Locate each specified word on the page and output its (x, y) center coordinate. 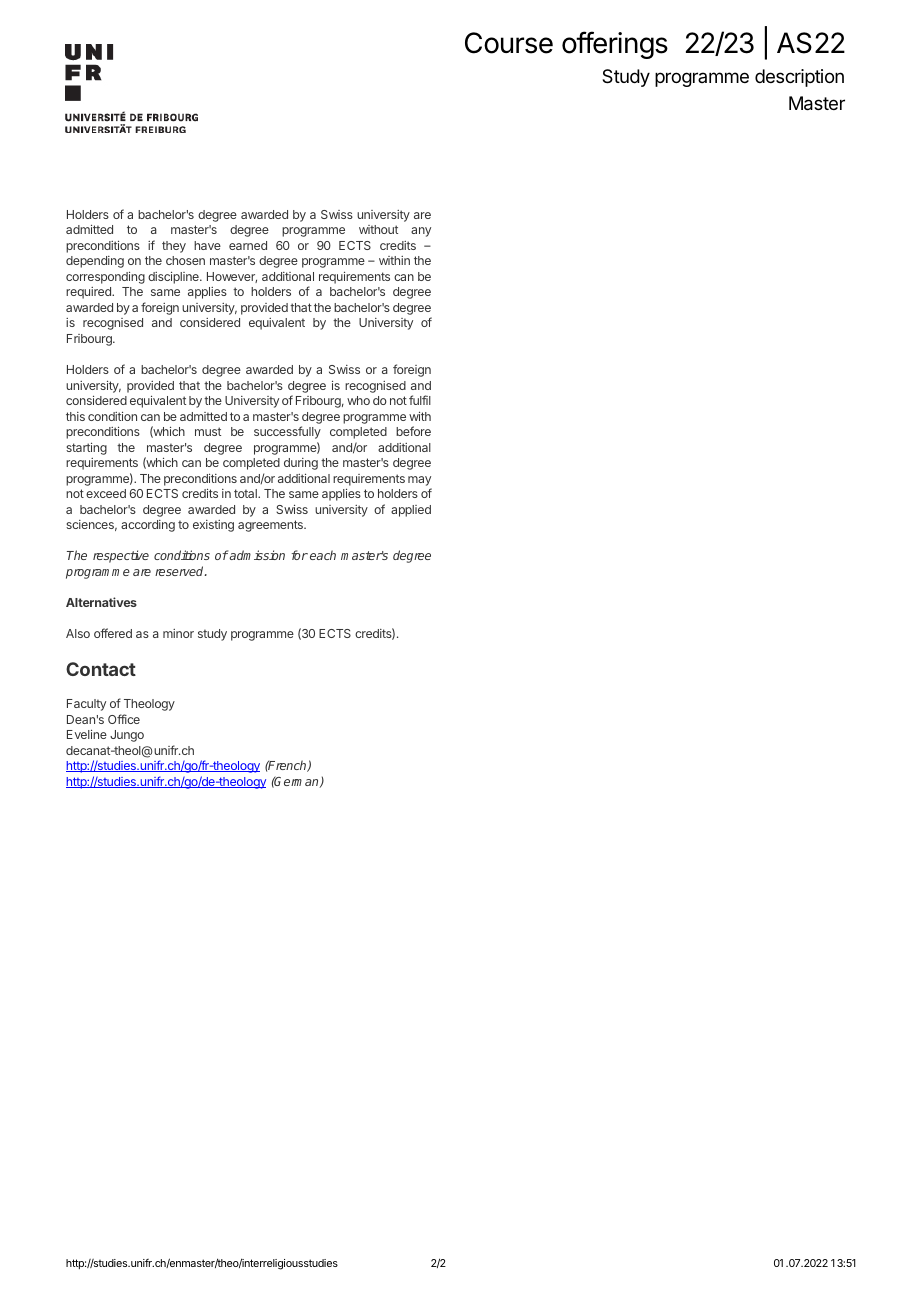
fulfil (420, 400)
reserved (180, 571)
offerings (615, 45)
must (208, 431)
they (174, 247)
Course (509, 43)
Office (124, 719)
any (421, 232)
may (419, 481)
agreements (271, 526)
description (799, 78)
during (301, 464)
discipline (174, 277)
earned (248, 245)
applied (411, 511)
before (413, 431)
